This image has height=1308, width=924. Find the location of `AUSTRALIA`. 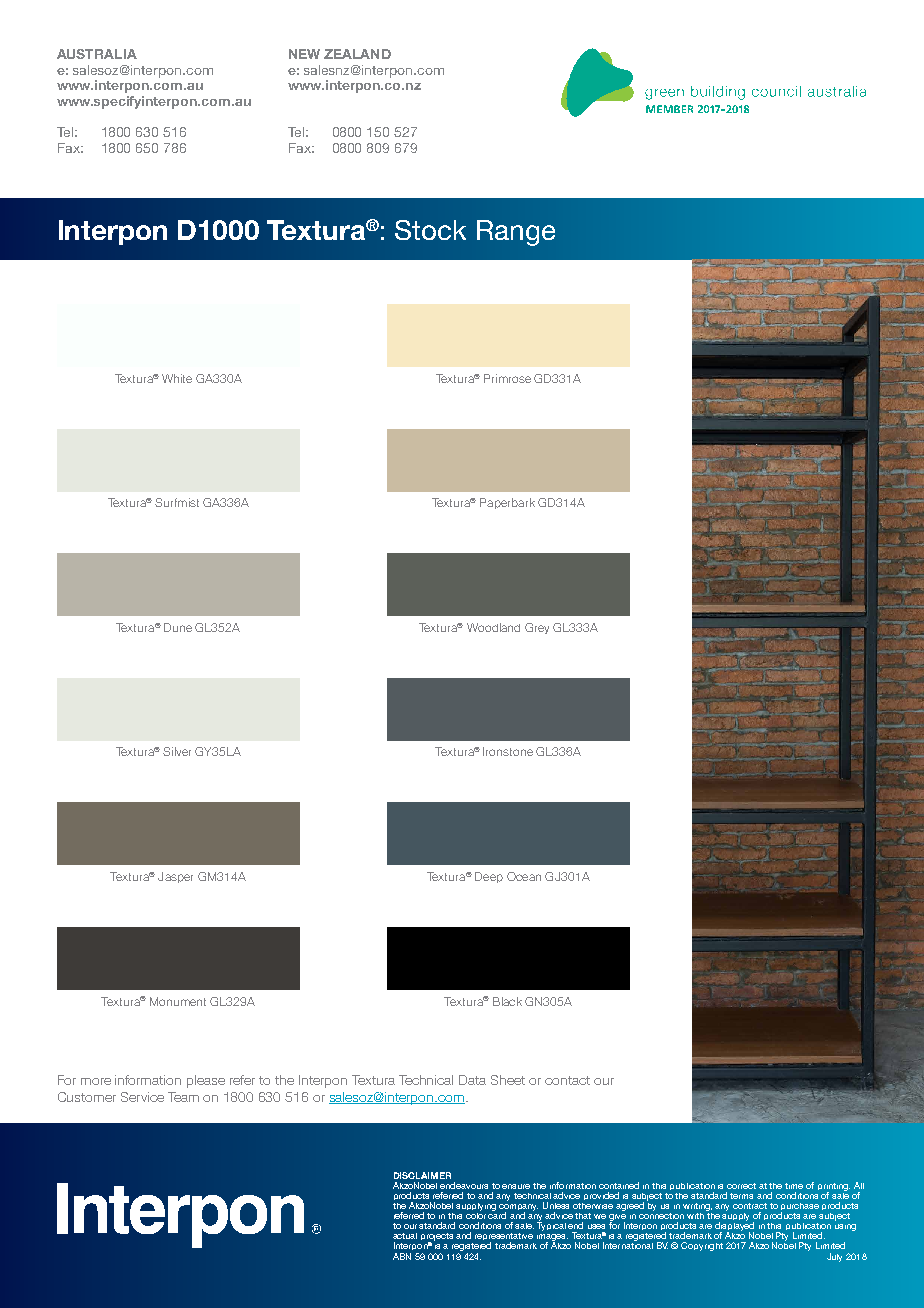

AUSTRALIA is located at coordinates (97, 54).
